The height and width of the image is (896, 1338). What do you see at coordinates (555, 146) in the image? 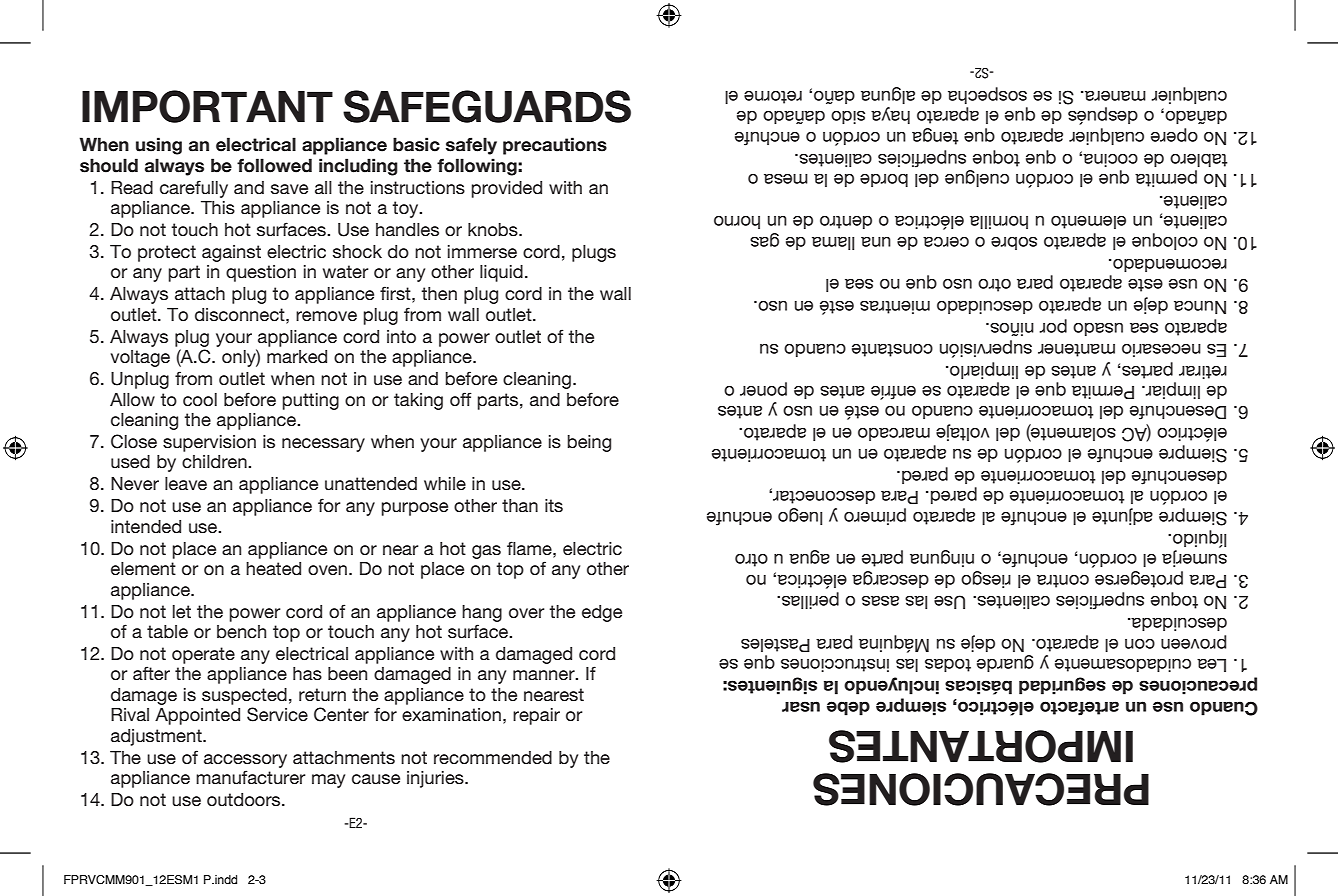
I see `precautions` at bounding box center [555, 146].
